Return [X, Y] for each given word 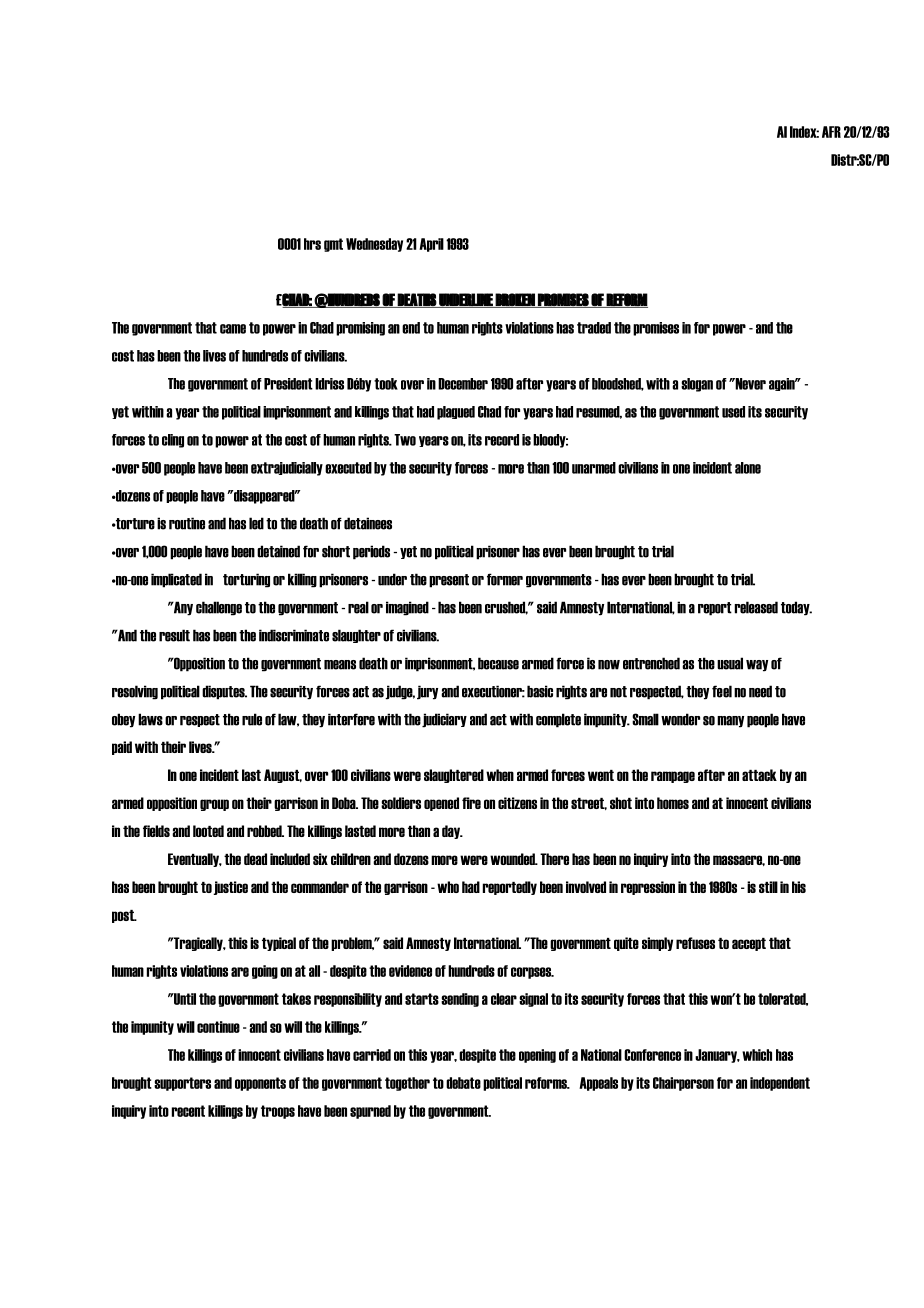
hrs [312, 244]
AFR [831, 132]
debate [463, 1083]
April [431, 245]
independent [780, 1084]
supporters [182, 1084]
